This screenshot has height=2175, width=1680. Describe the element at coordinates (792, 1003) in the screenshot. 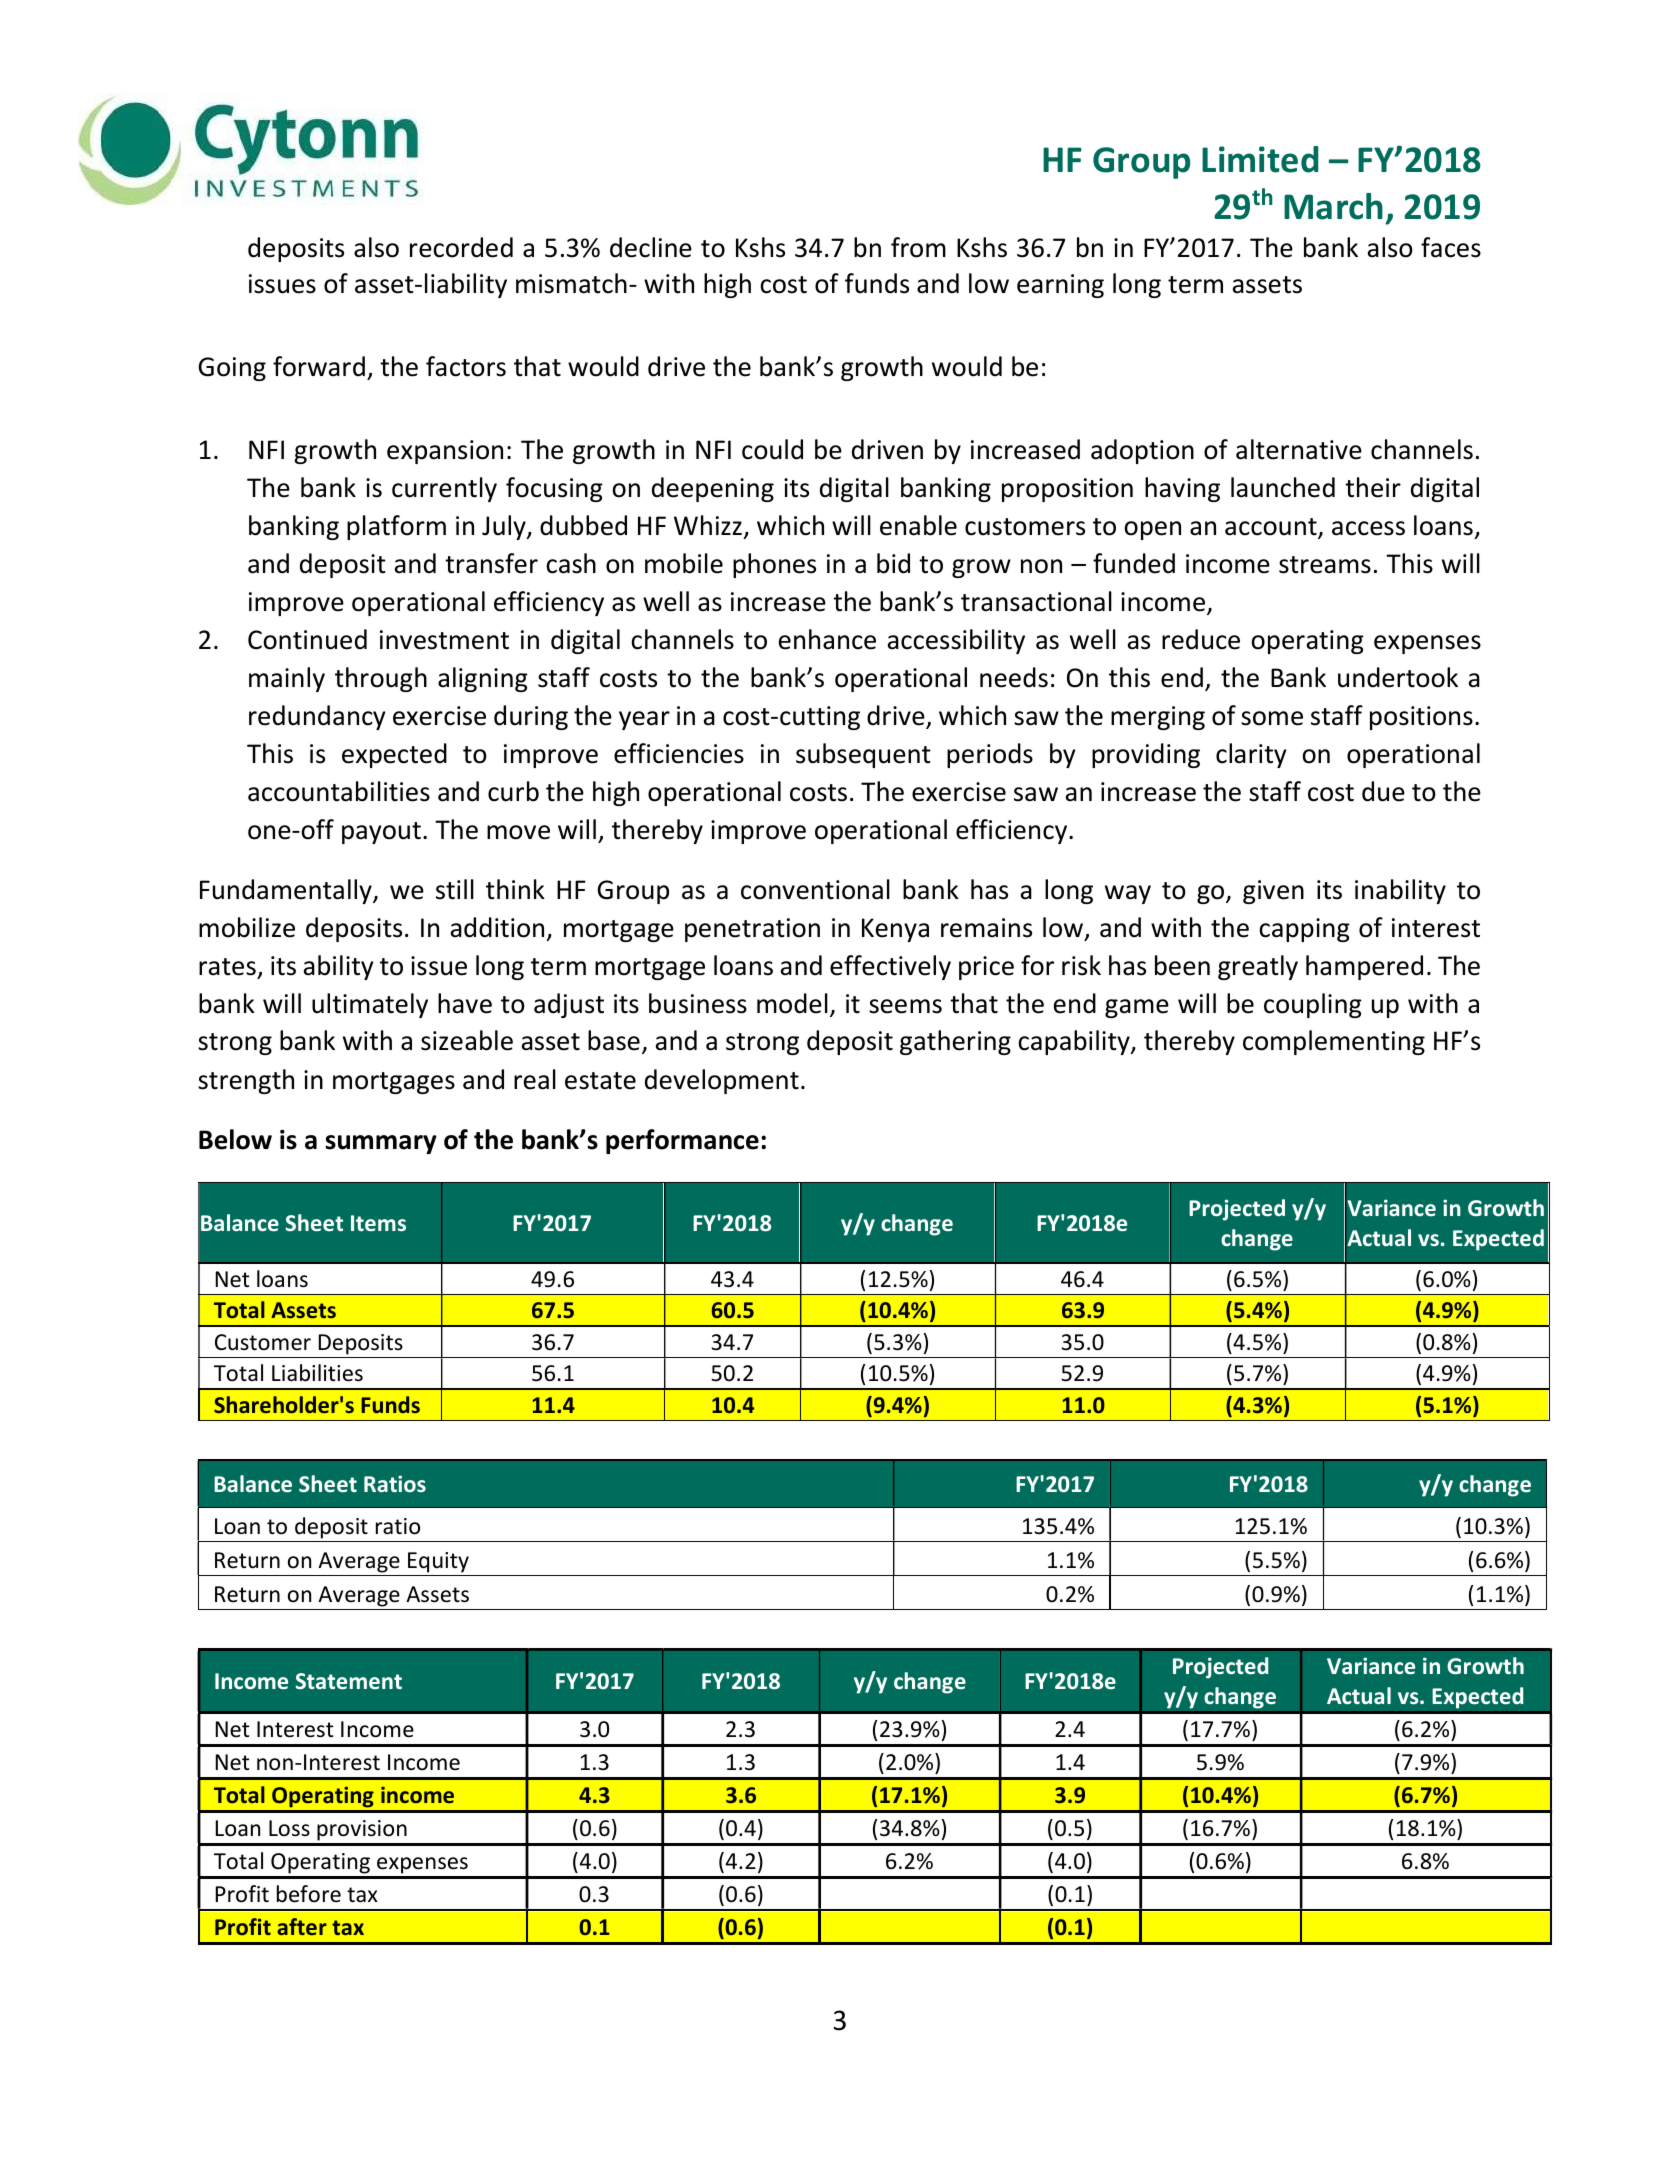

I see `model` at that location.
